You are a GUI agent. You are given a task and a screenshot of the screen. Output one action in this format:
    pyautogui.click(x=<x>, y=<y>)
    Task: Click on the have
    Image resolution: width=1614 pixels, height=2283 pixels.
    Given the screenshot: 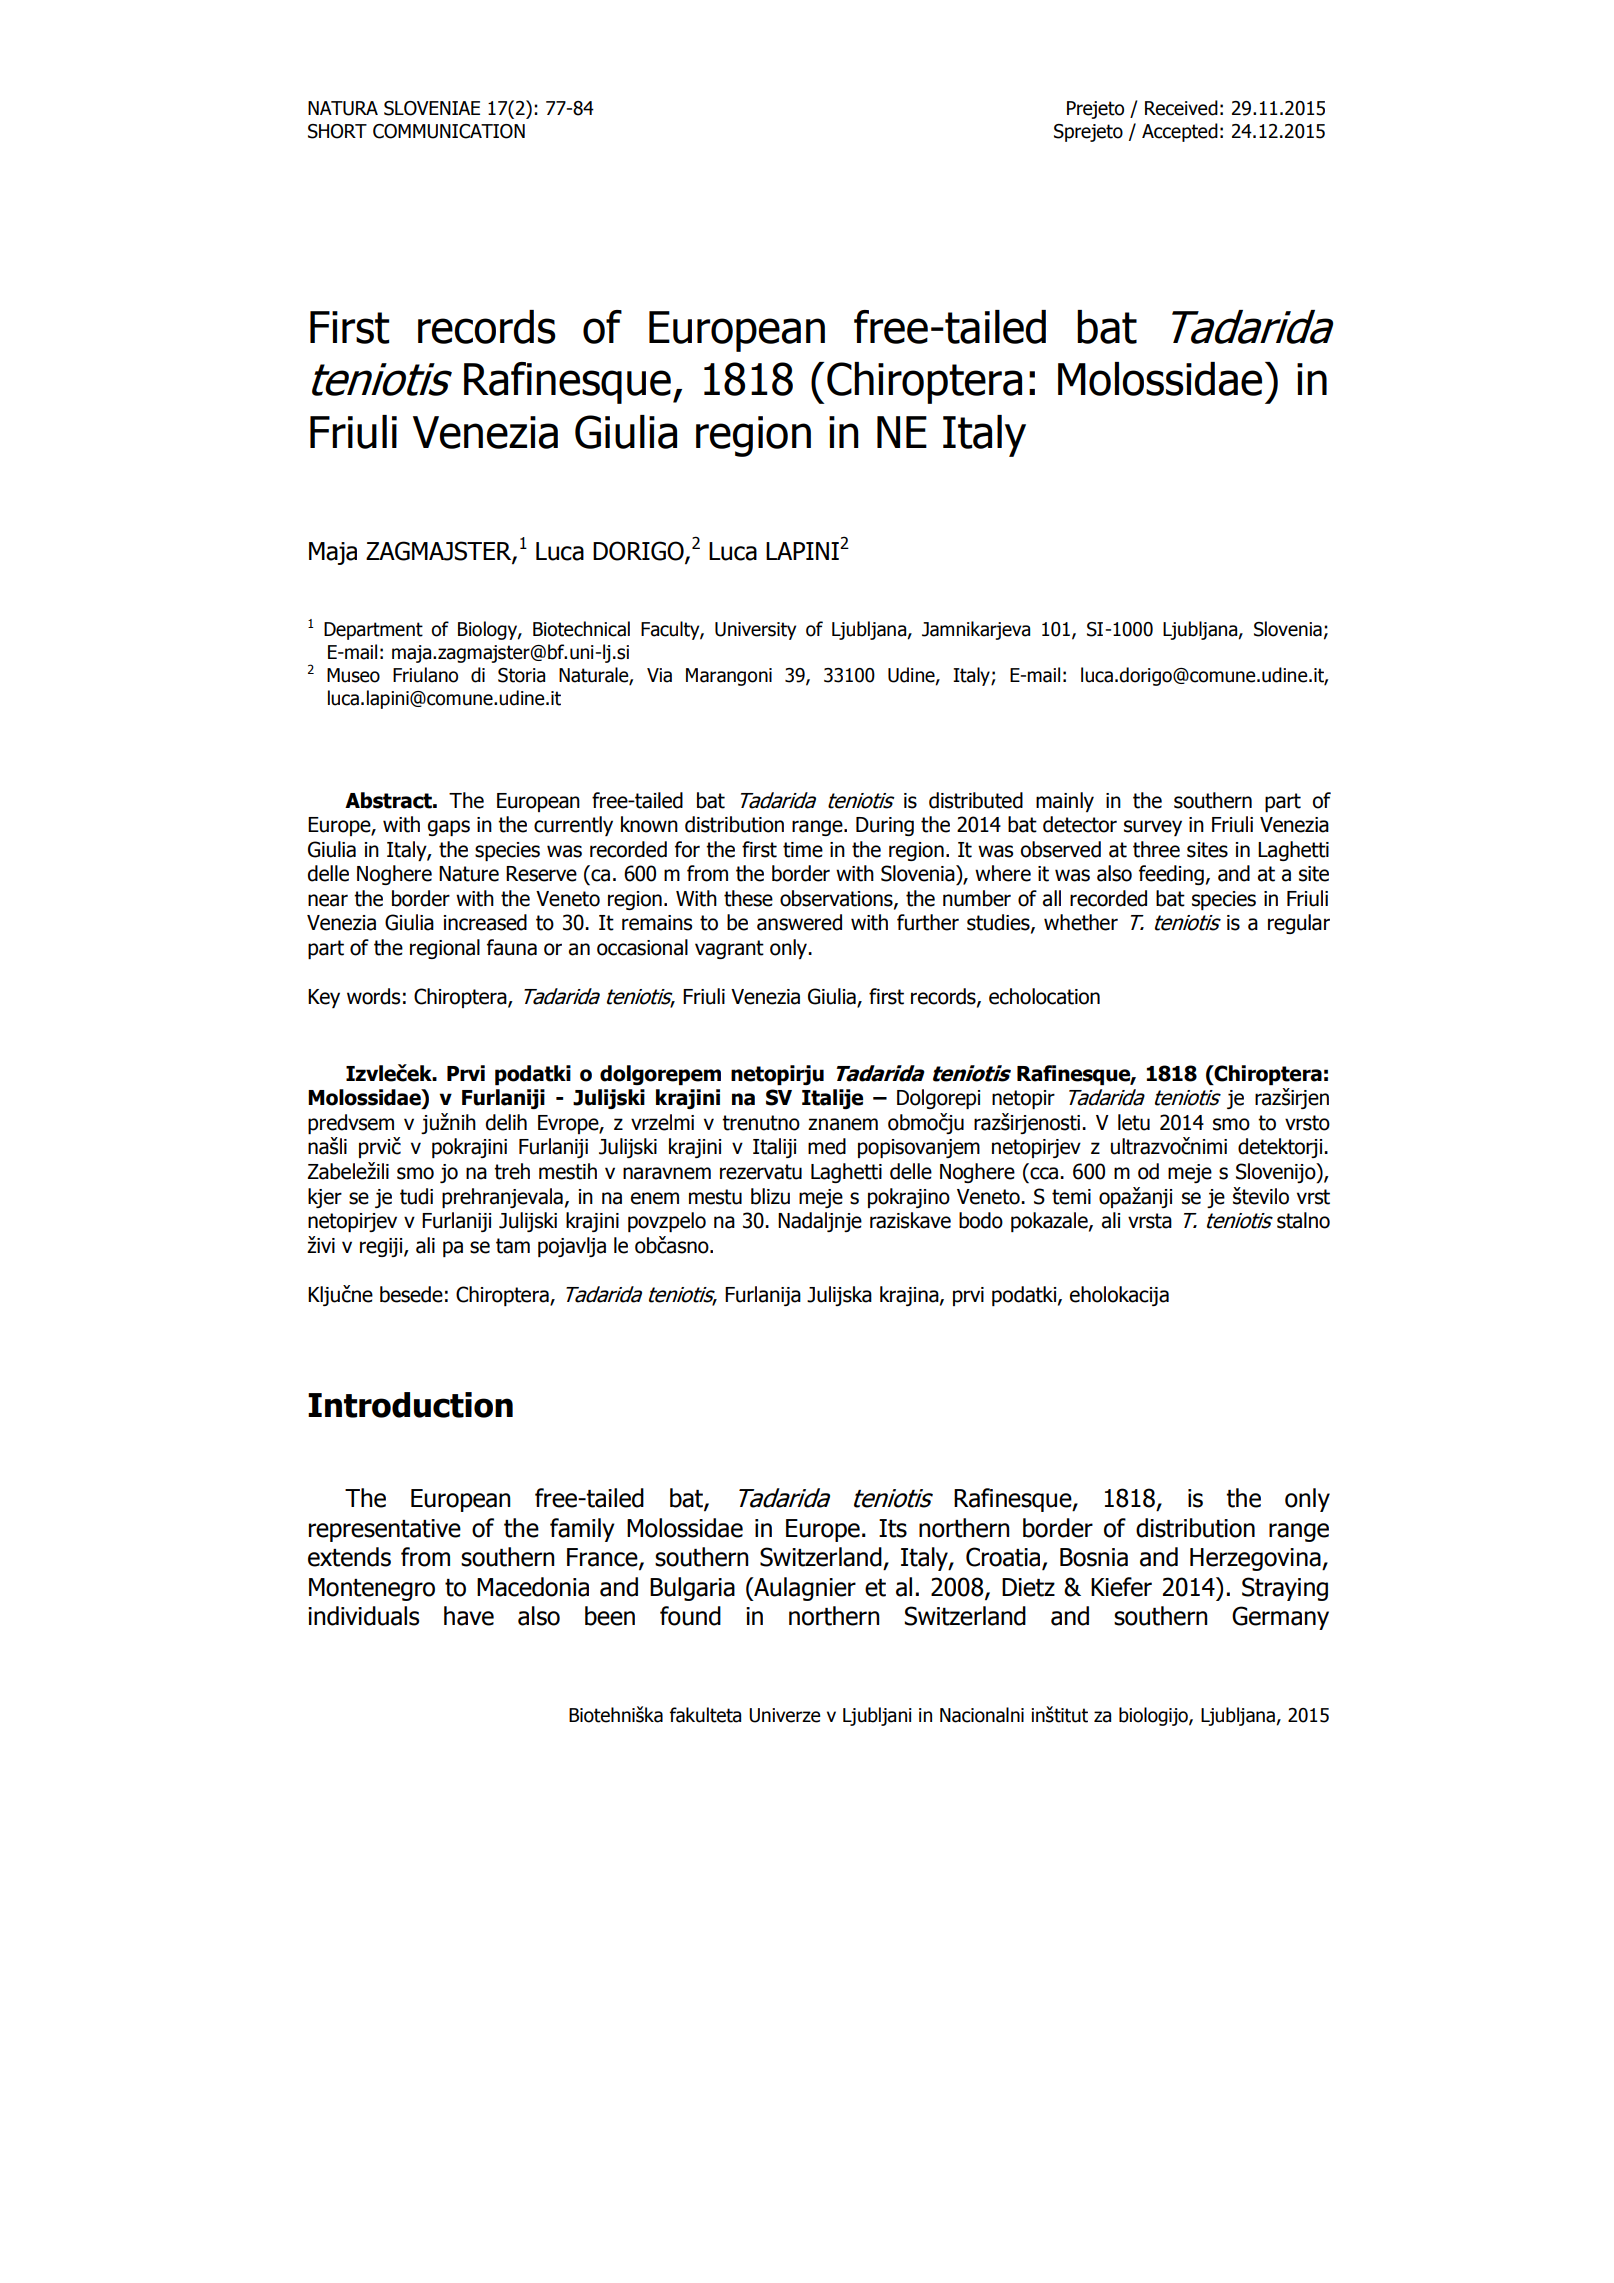 What is the action you would take?
    pyautogui.click(x=469, y=1616)
